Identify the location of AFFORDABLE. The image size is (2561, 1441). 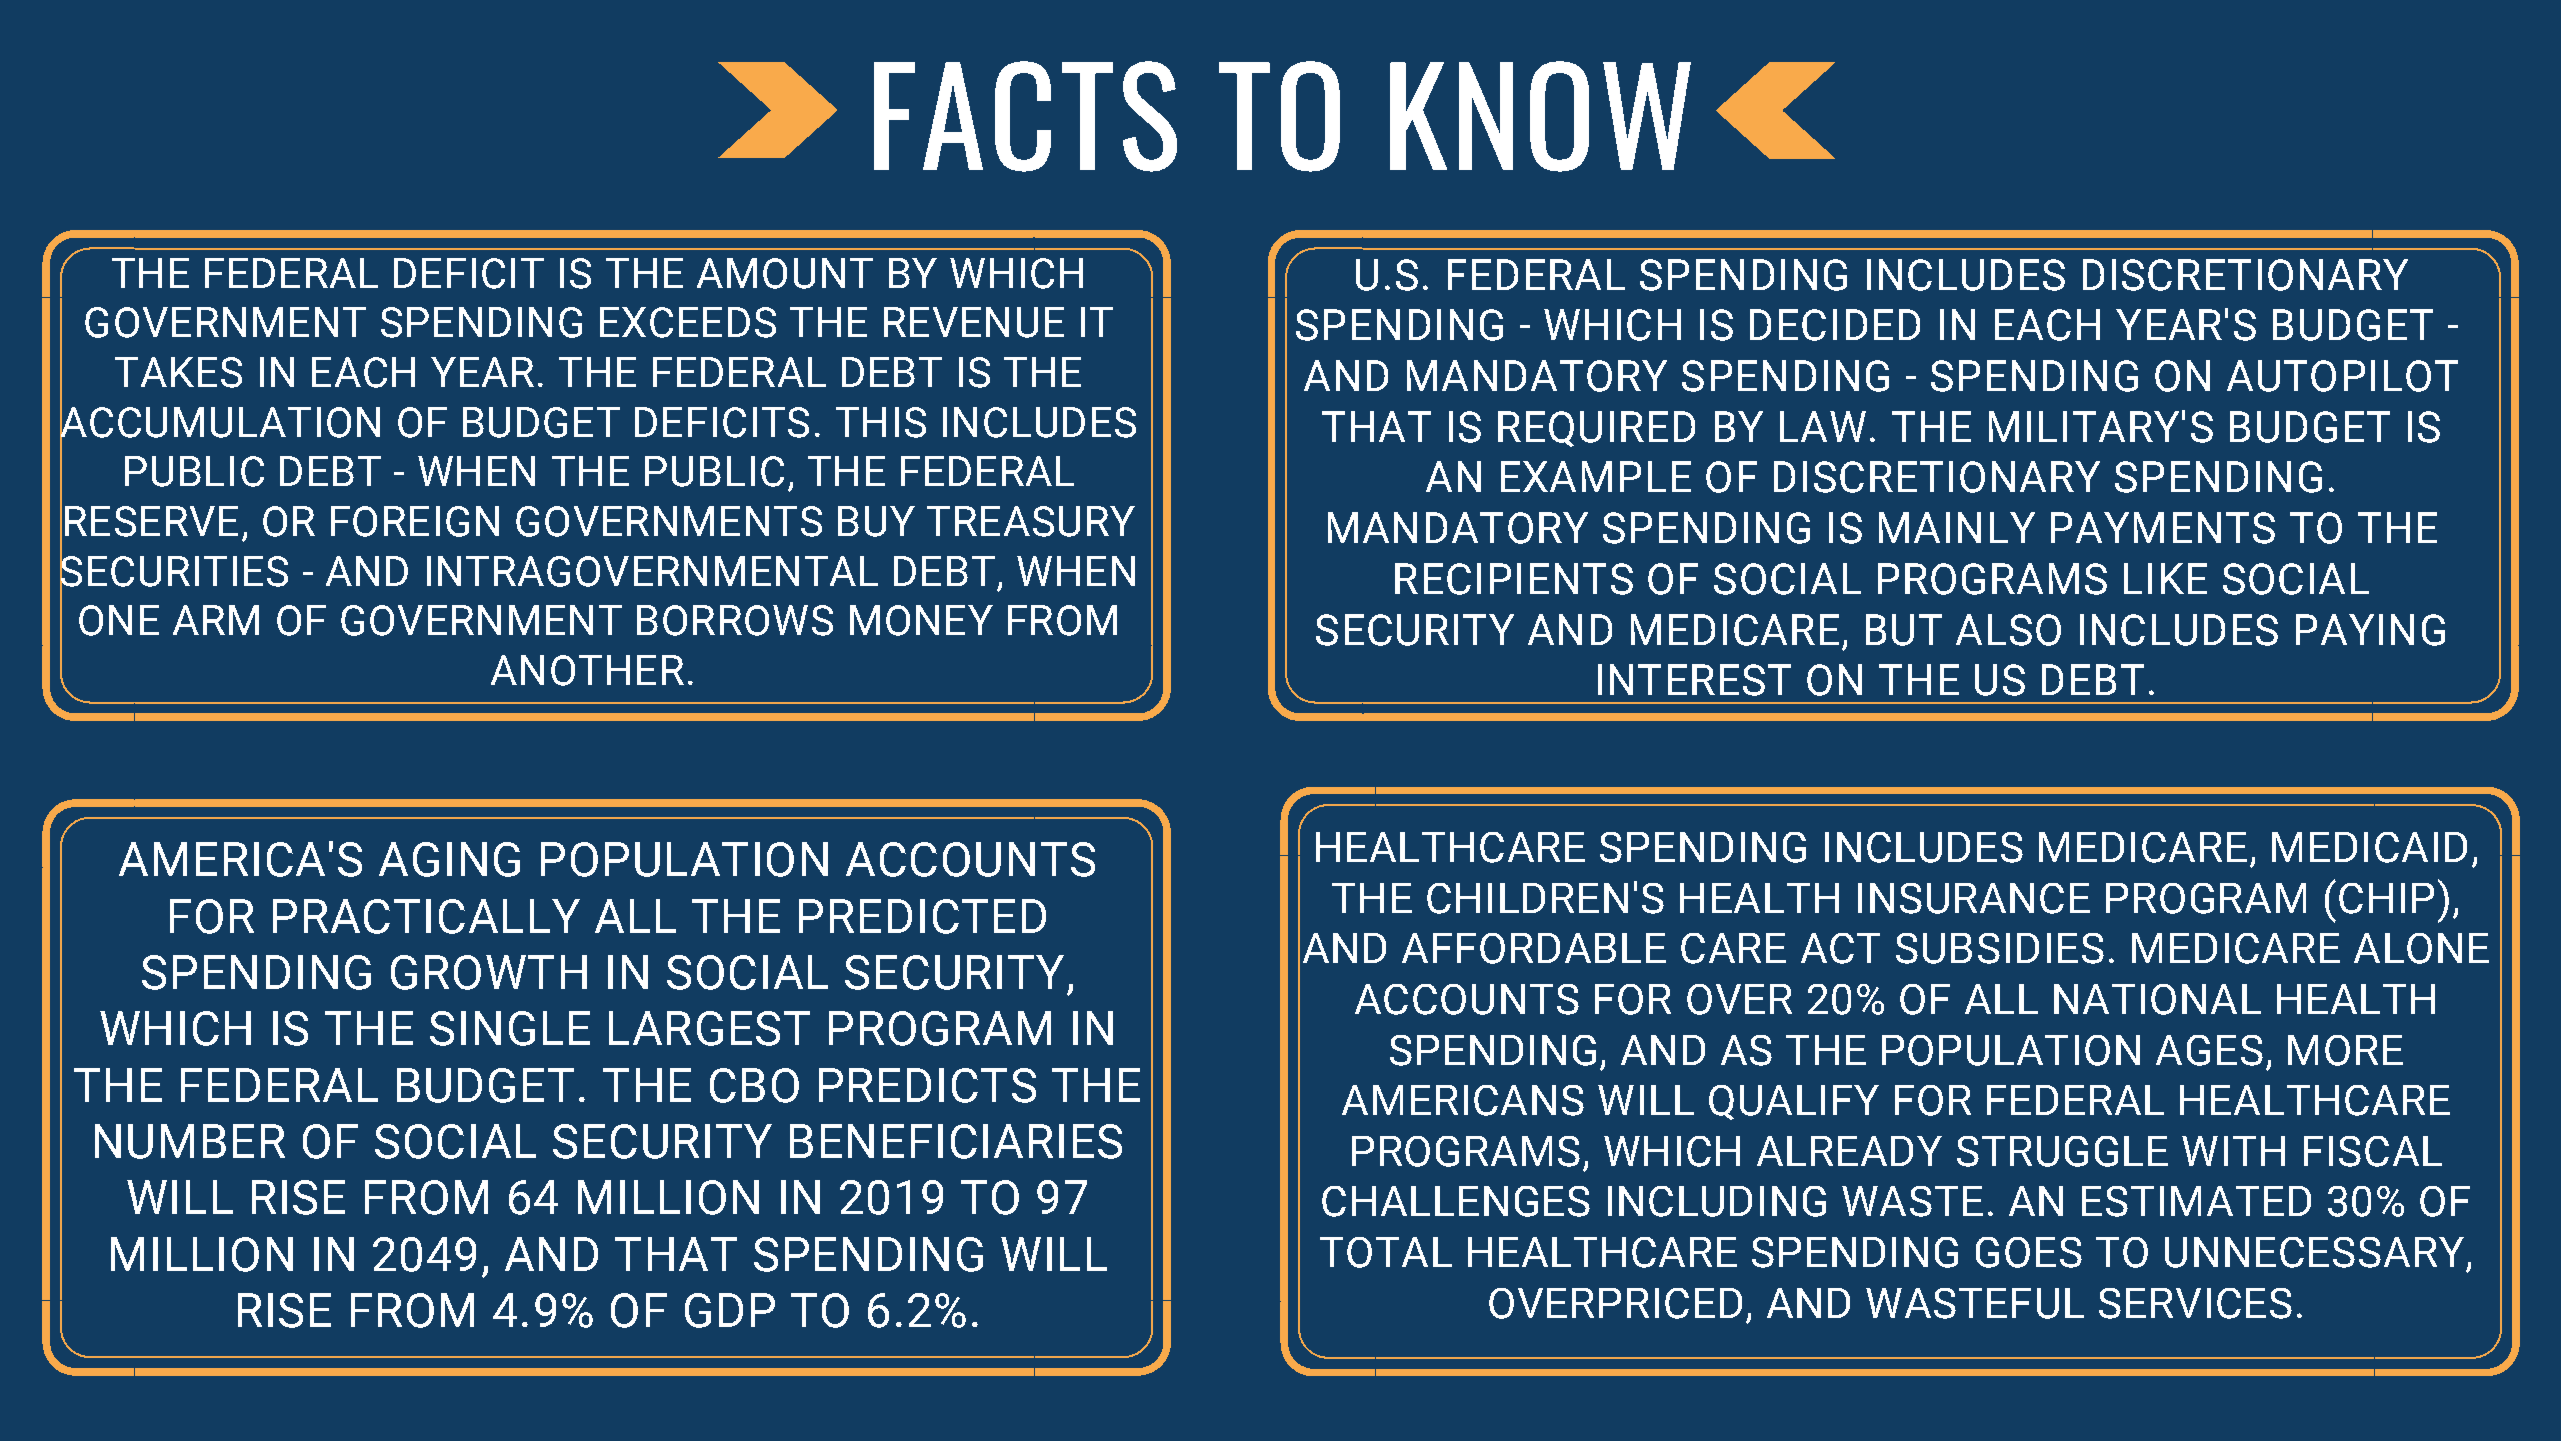
(1534, 948).
